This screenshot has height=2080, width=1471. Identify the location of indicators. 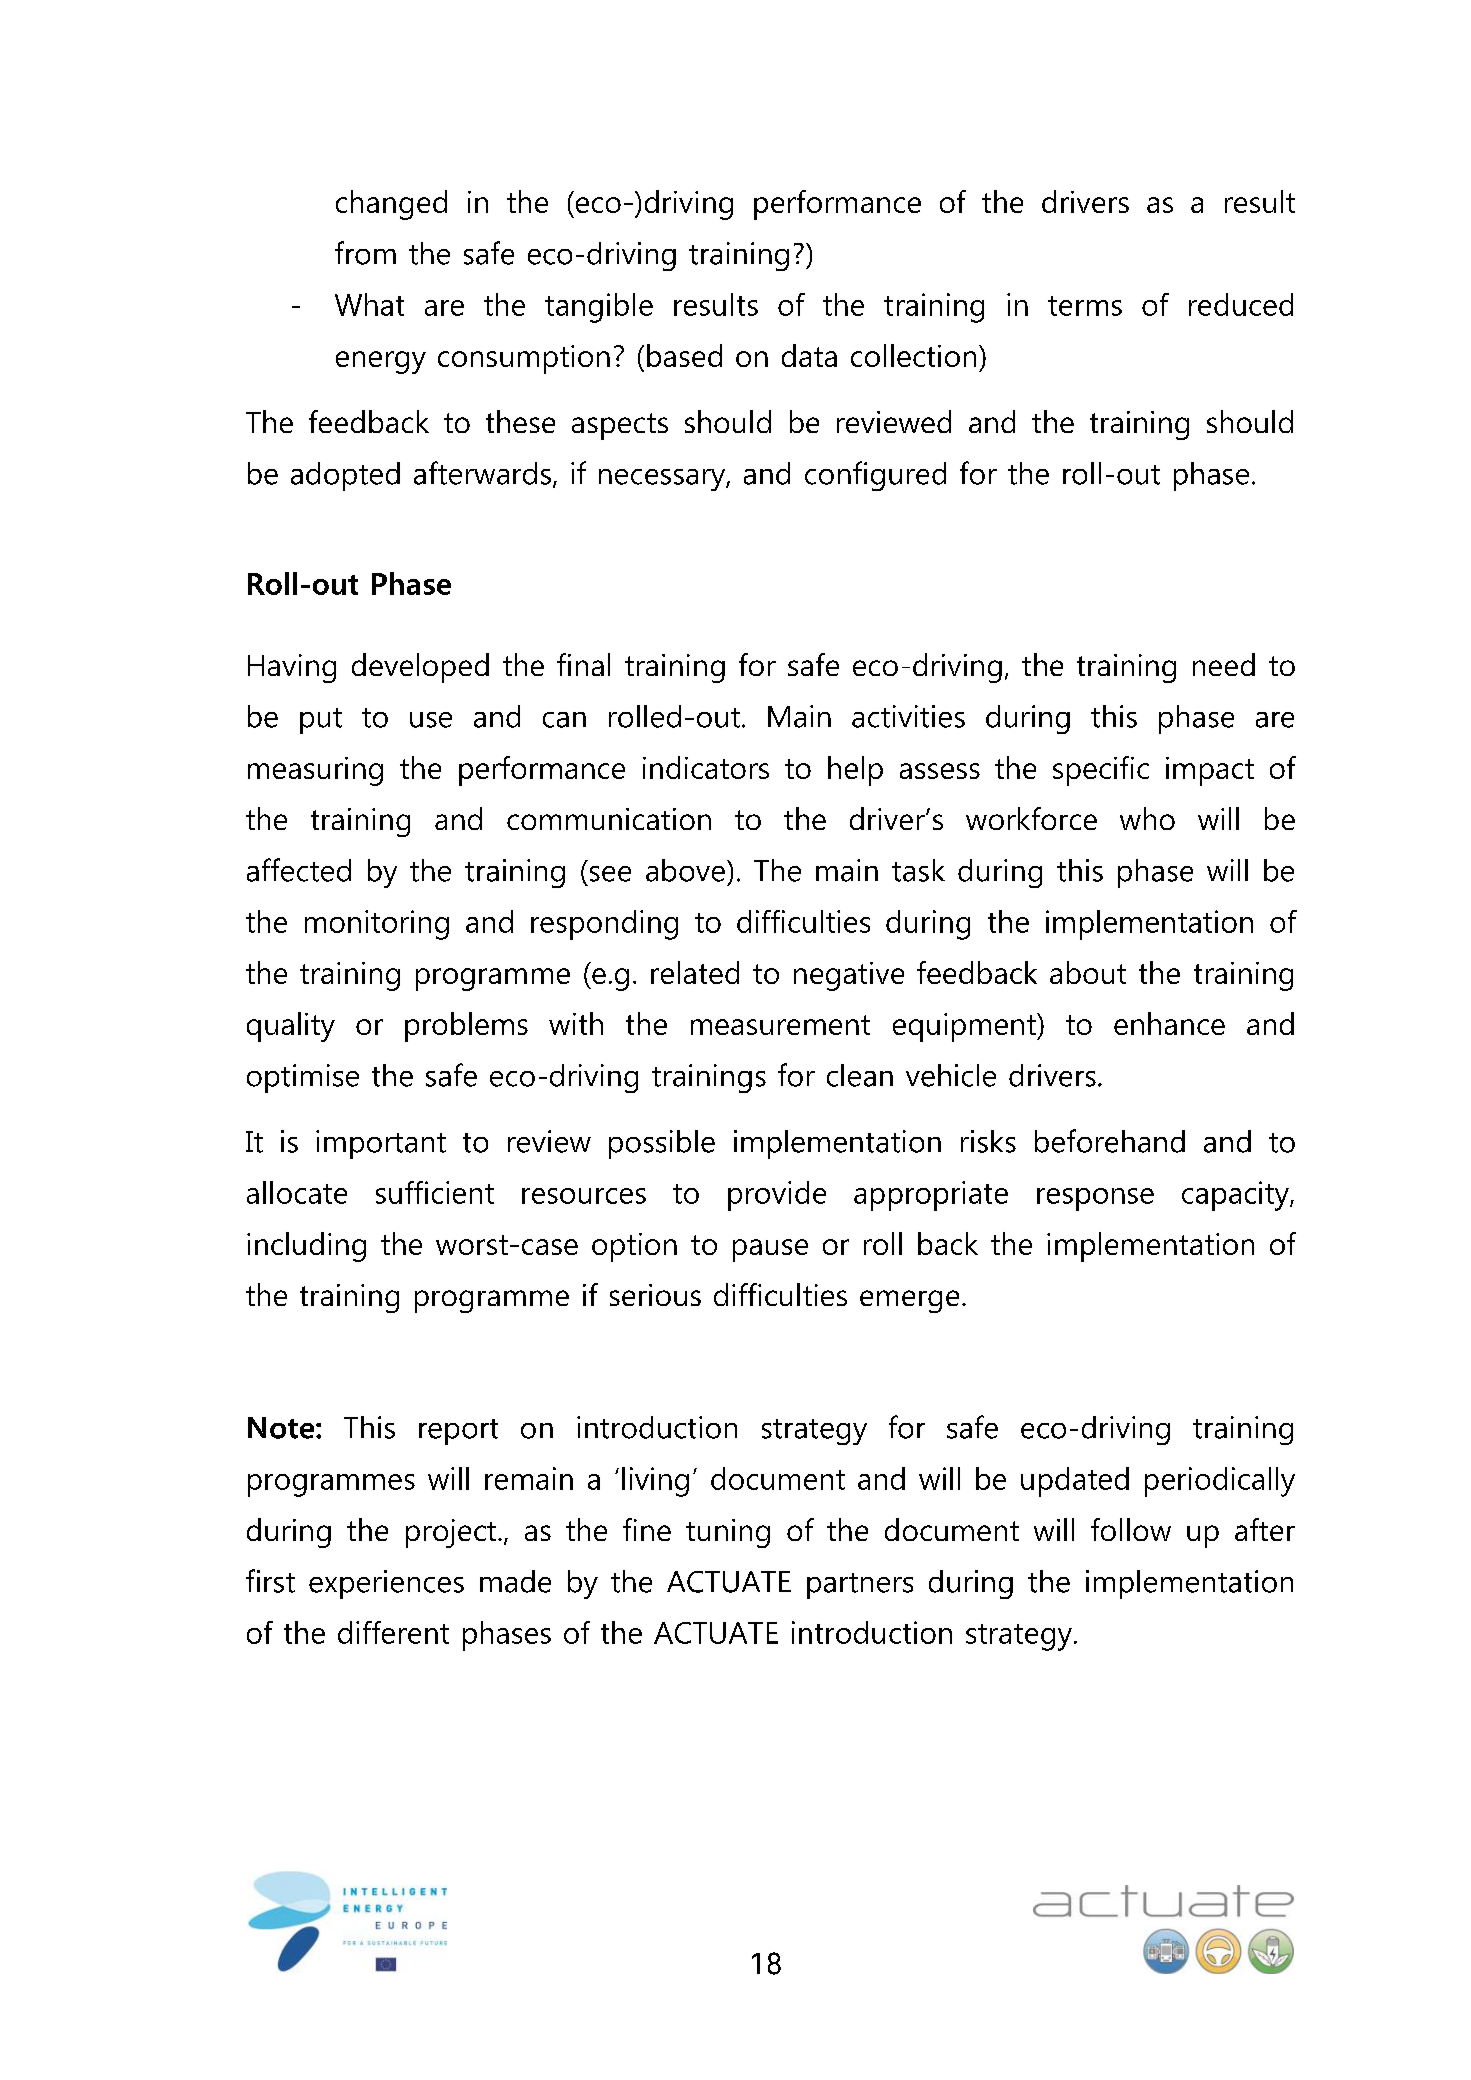
(706, 767).
